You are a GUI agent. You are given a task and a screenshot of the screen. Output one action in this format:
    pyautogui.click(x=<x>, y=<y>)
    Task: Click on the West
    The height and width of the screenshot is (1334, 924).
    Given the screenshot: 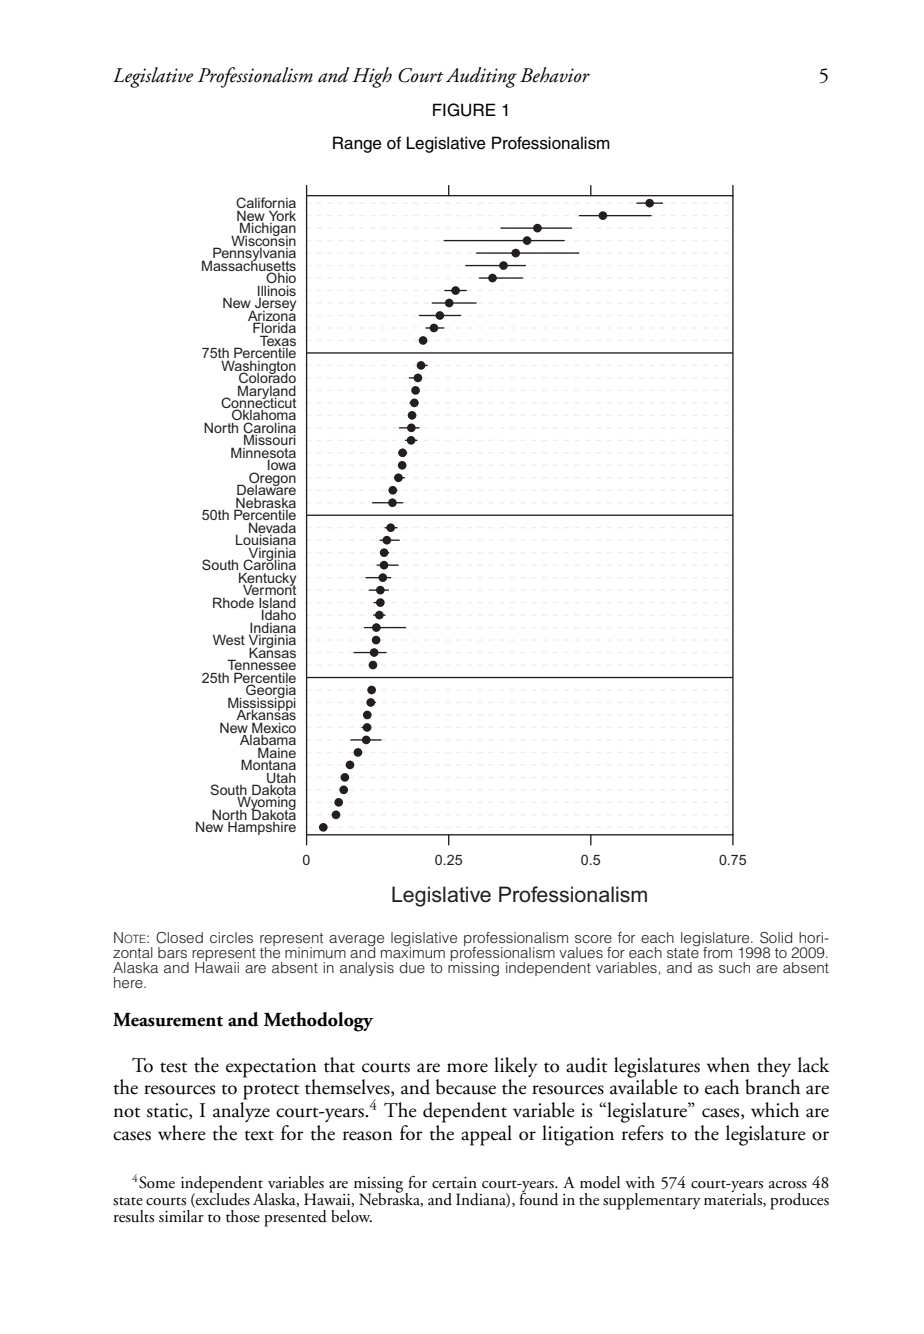 What is the action you would take?
    pyautogui.click(x=229, y=639)
